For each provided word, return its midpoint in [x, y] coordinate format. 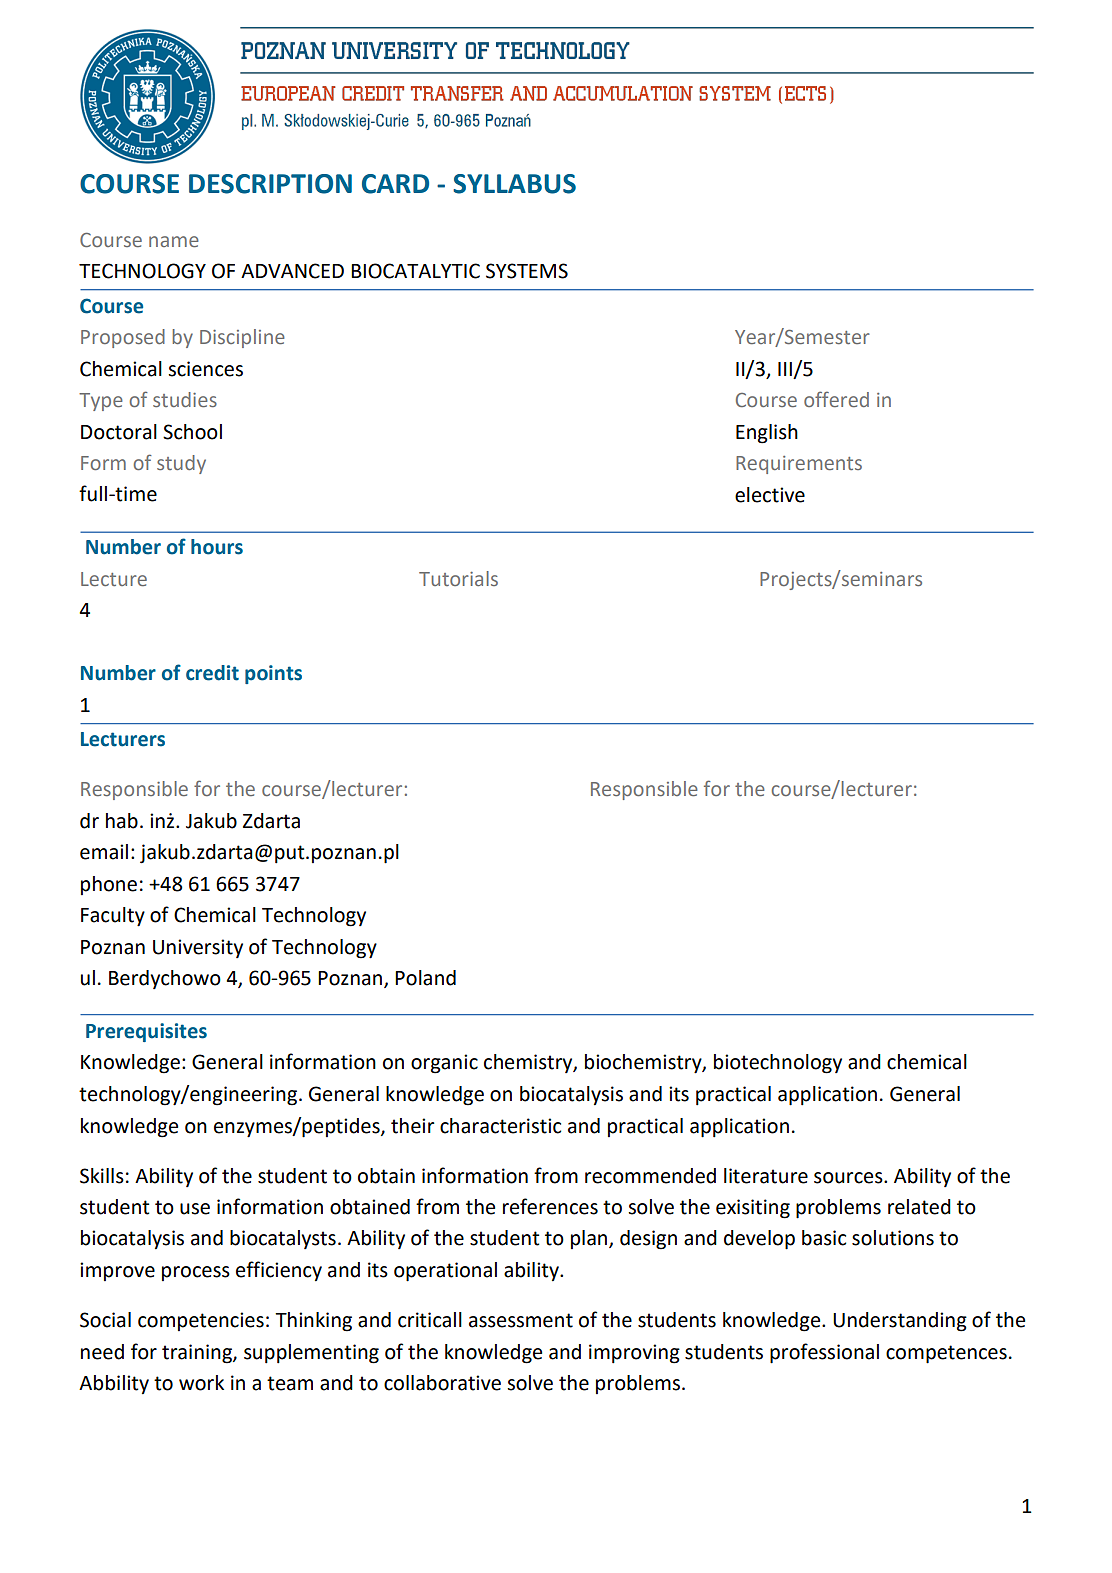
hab [122, 821]
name [174, 241]
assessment [521, 1320]
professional [824, 1353]
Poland [425, 978]
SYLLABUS [514, 184]
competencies [201, 1321]
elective [770, 495]
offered [836, 399]
